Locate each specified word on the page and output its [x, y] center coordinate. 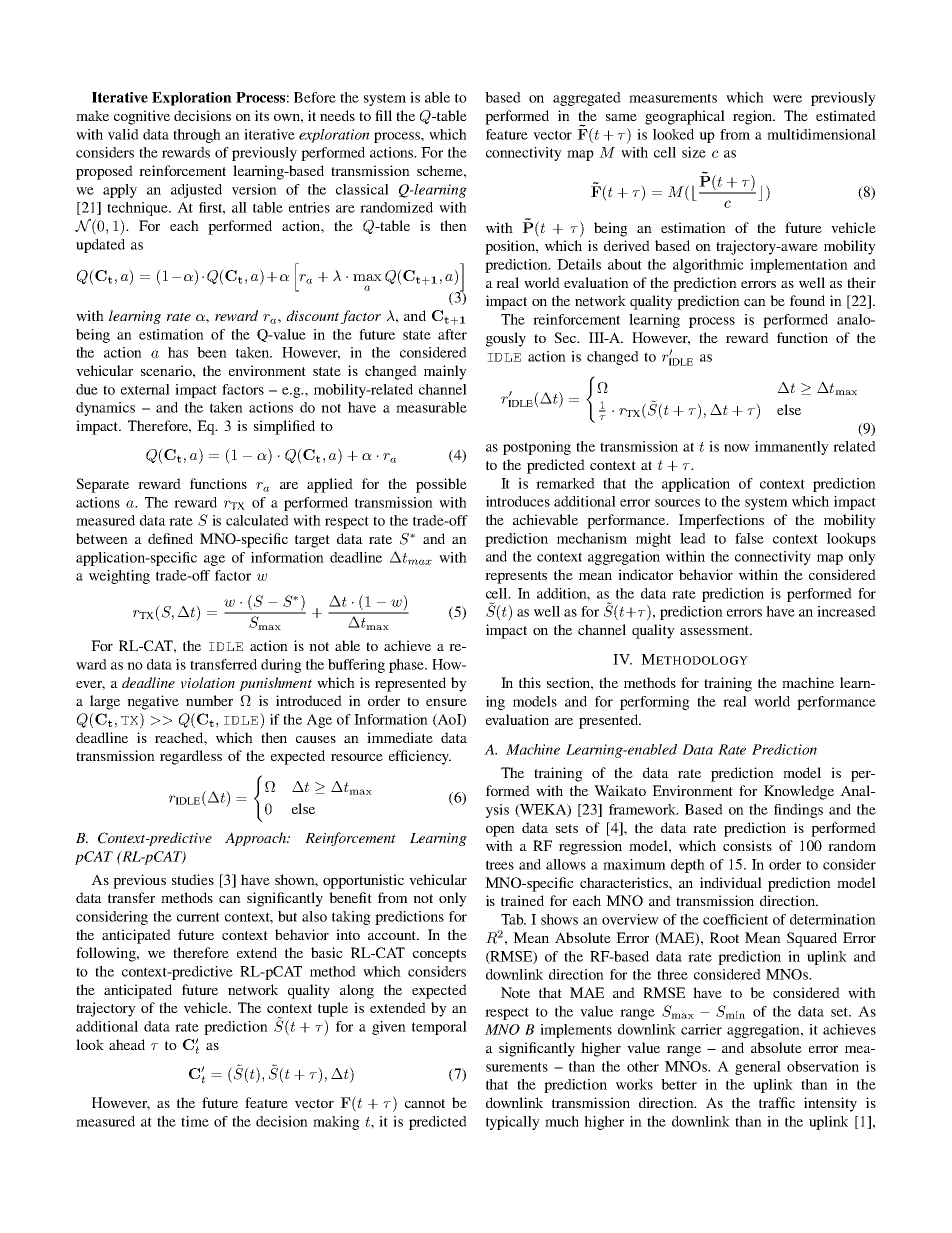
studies [193, 879]
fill [383, 115]
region [754, 117]
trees [500, 865]
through [197, 136]
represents [516, 577]
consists [747, 845]
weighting [119, 577]
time [195, 1121]
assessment [716, 630]
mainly [445, 372]
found [807, 300]
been [212, 352]
